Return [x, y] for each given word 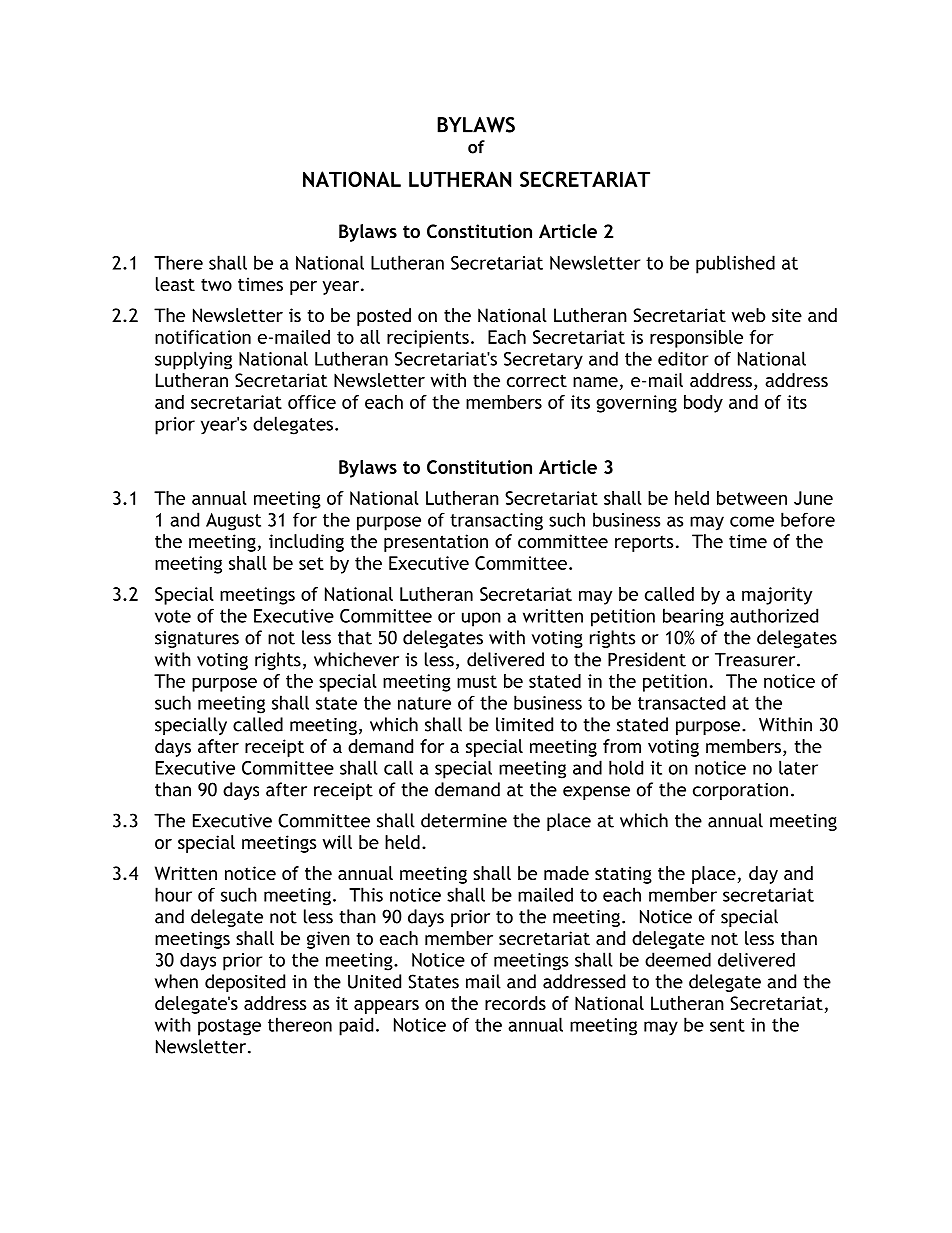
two [216, 285]
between [752, 498]
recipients [428, 339]
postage [229, 1027]
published [735, 264]
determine [464, 820]
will [337, 842]
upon [481, 619]
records [515, 1003]
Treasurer [756, 660]
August [233, 522]
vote [173, 616]
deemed [678, 959]
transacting [496, 522]
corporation [740, 791]
